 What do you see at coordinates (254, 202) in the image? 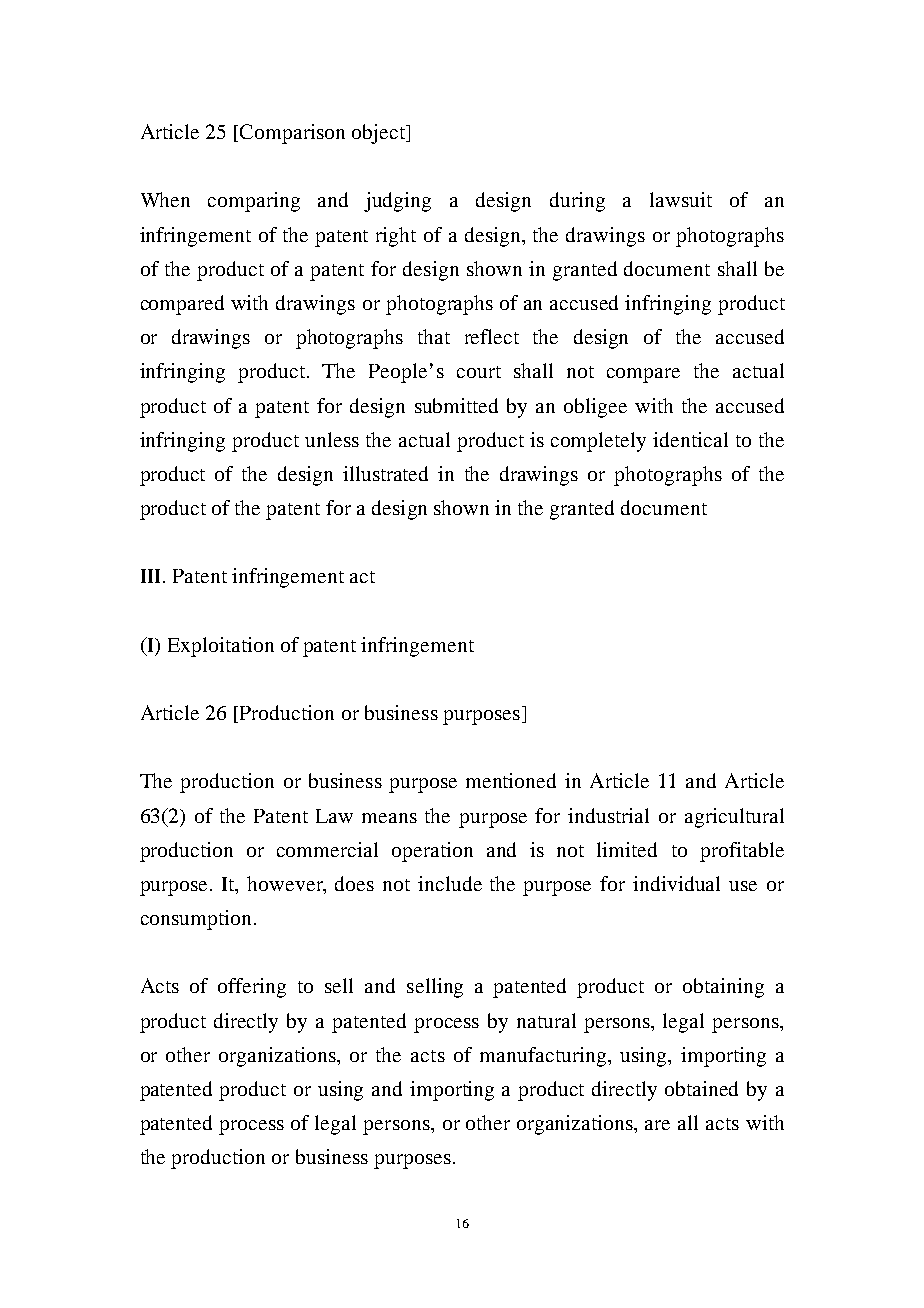
I see `comparing` at bounding box center [254, 202].
